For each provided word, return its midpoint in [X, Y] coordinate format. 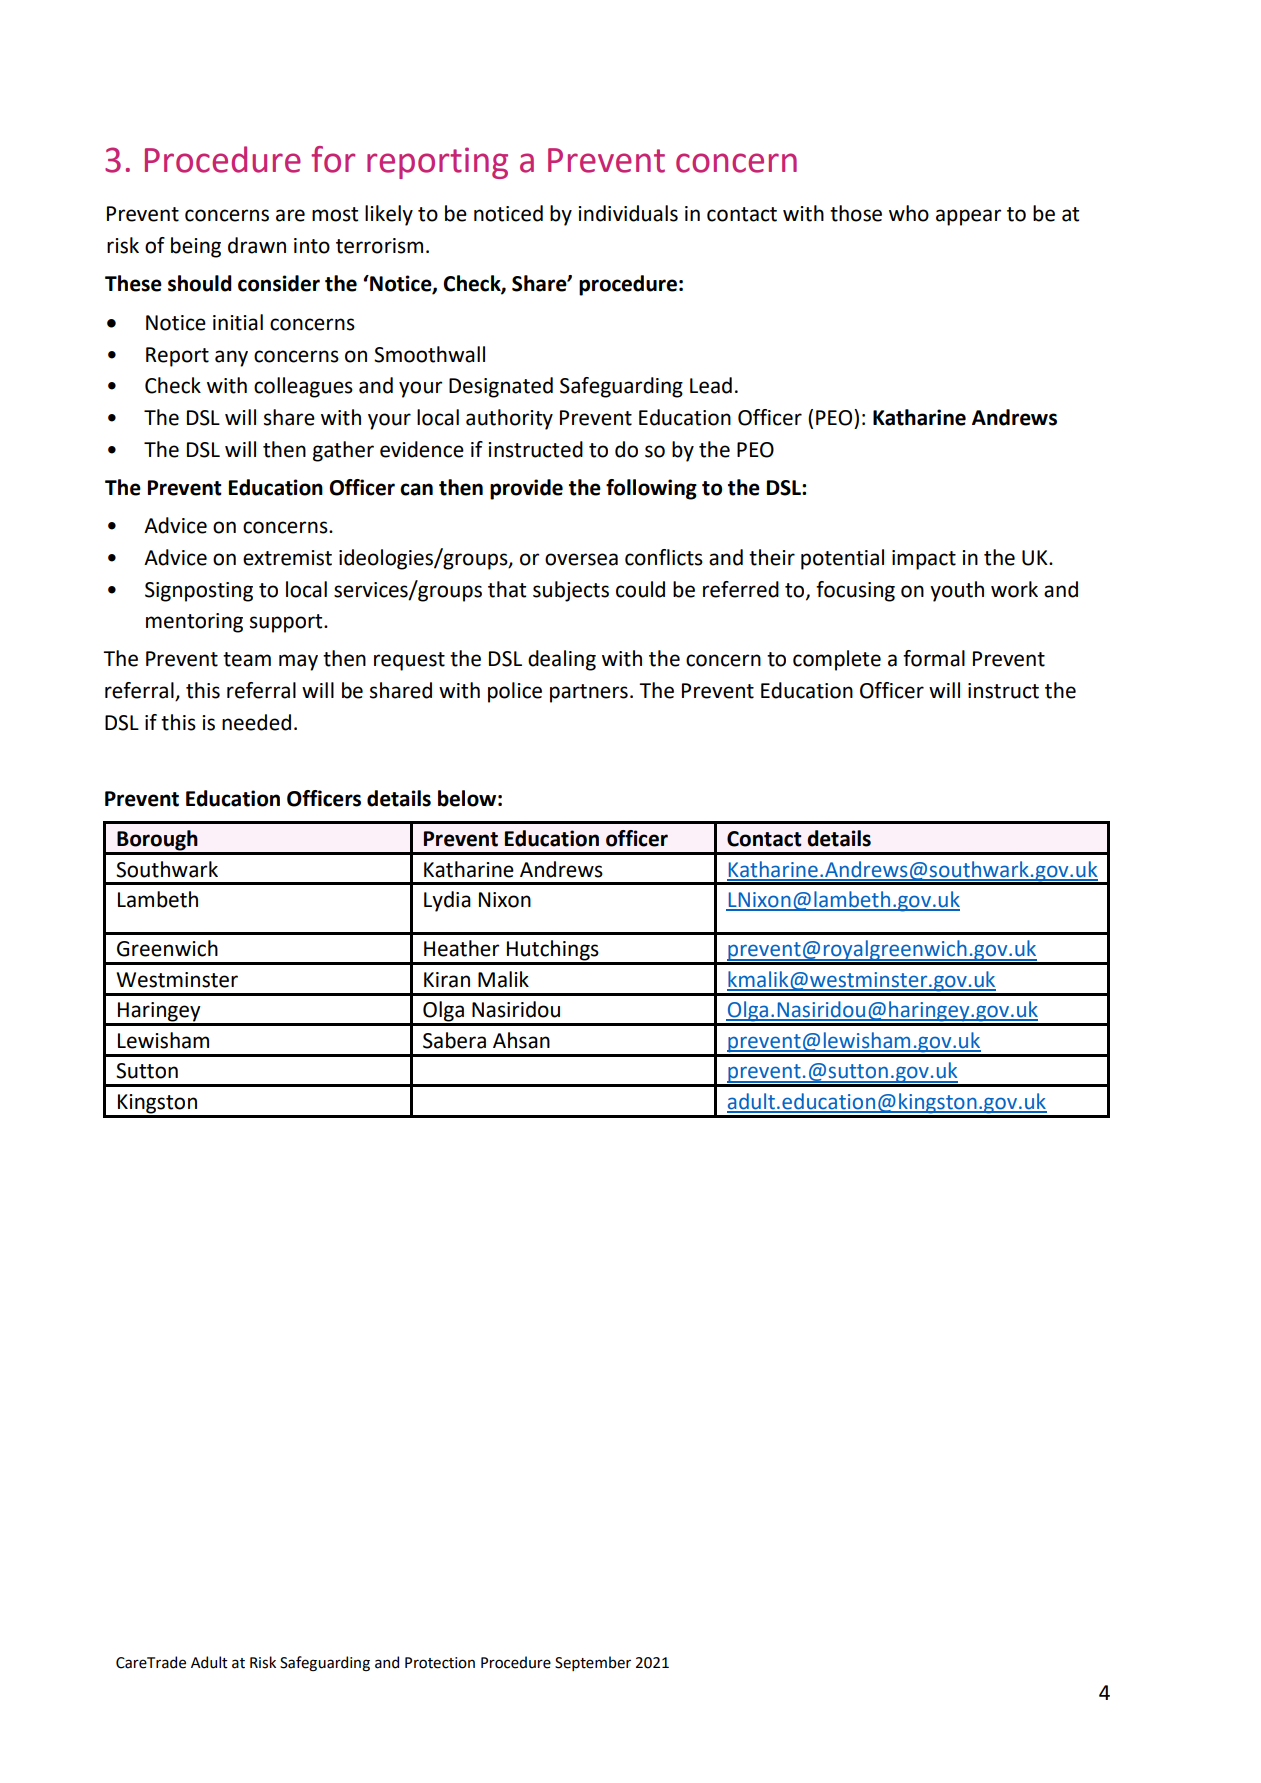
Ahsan [521, 1040]
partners [589, 693]
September [593, 1663]
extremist [287, 558]
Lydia [447, 901]
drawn [257, 245]
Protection [440, 1663]
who [909, 213]
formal [934, 658]
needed [256, 722]
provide [526, 489]
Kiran [447, 980]
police [515, 692]
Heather [461, 948]
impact [924, 560]
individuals [628, 213]
